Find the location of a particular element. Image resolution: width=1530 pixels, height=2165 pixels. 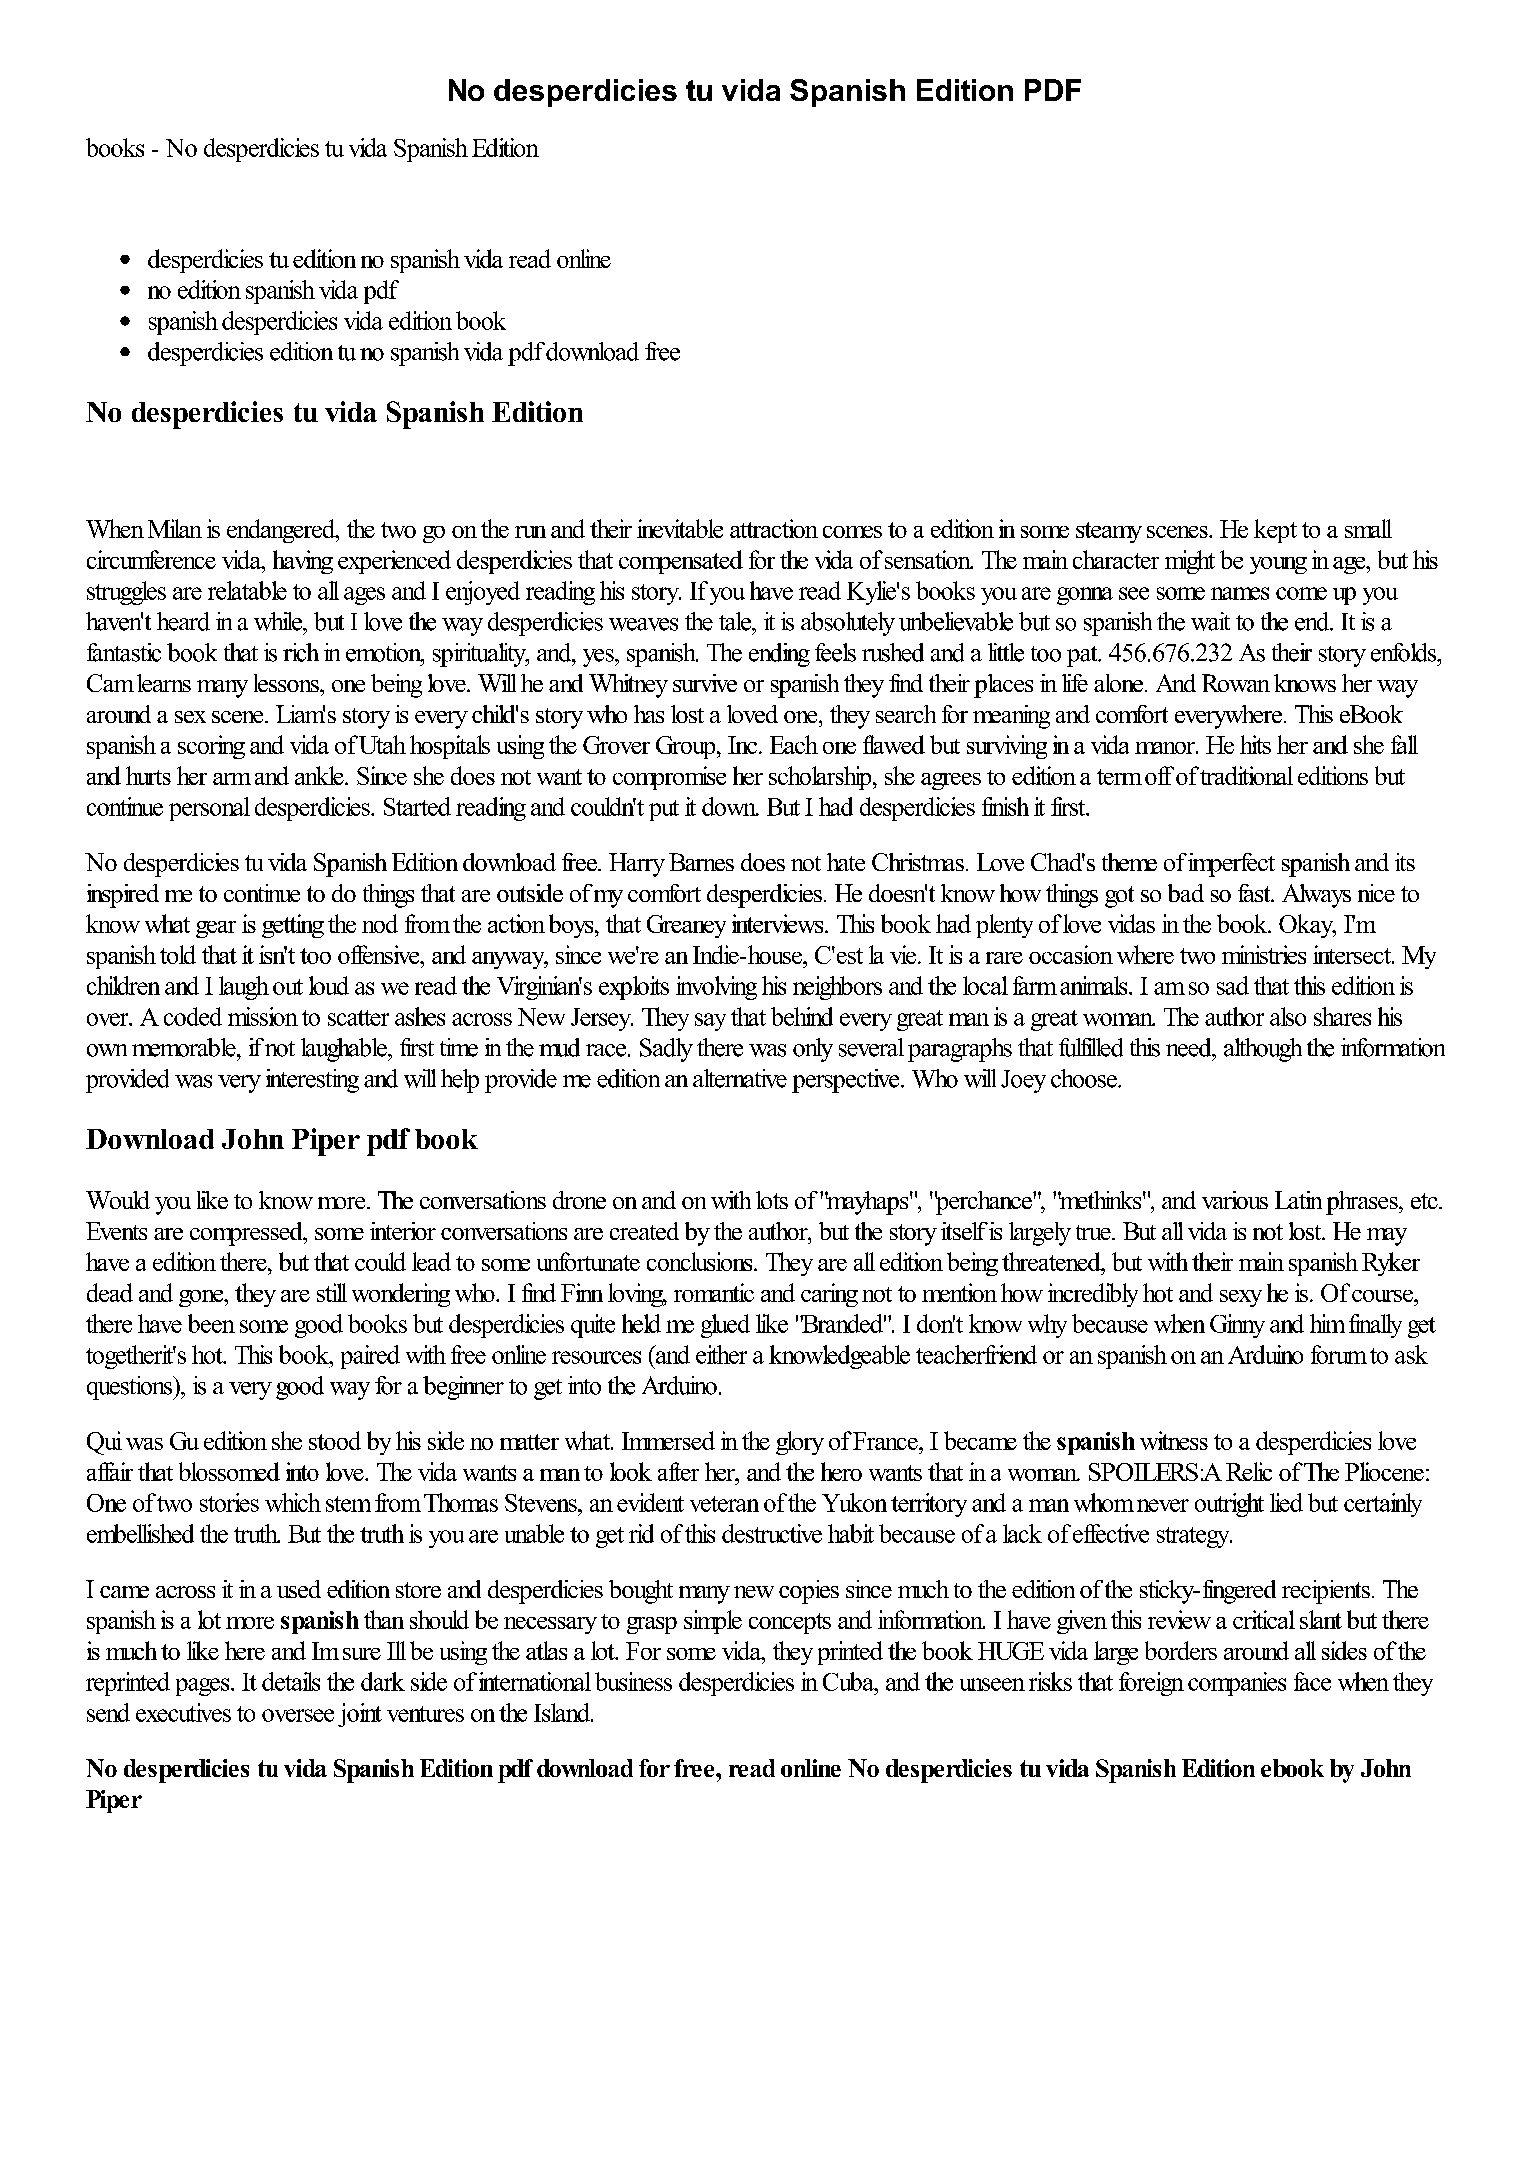

interesting is located at coordinates (312, 1081).
